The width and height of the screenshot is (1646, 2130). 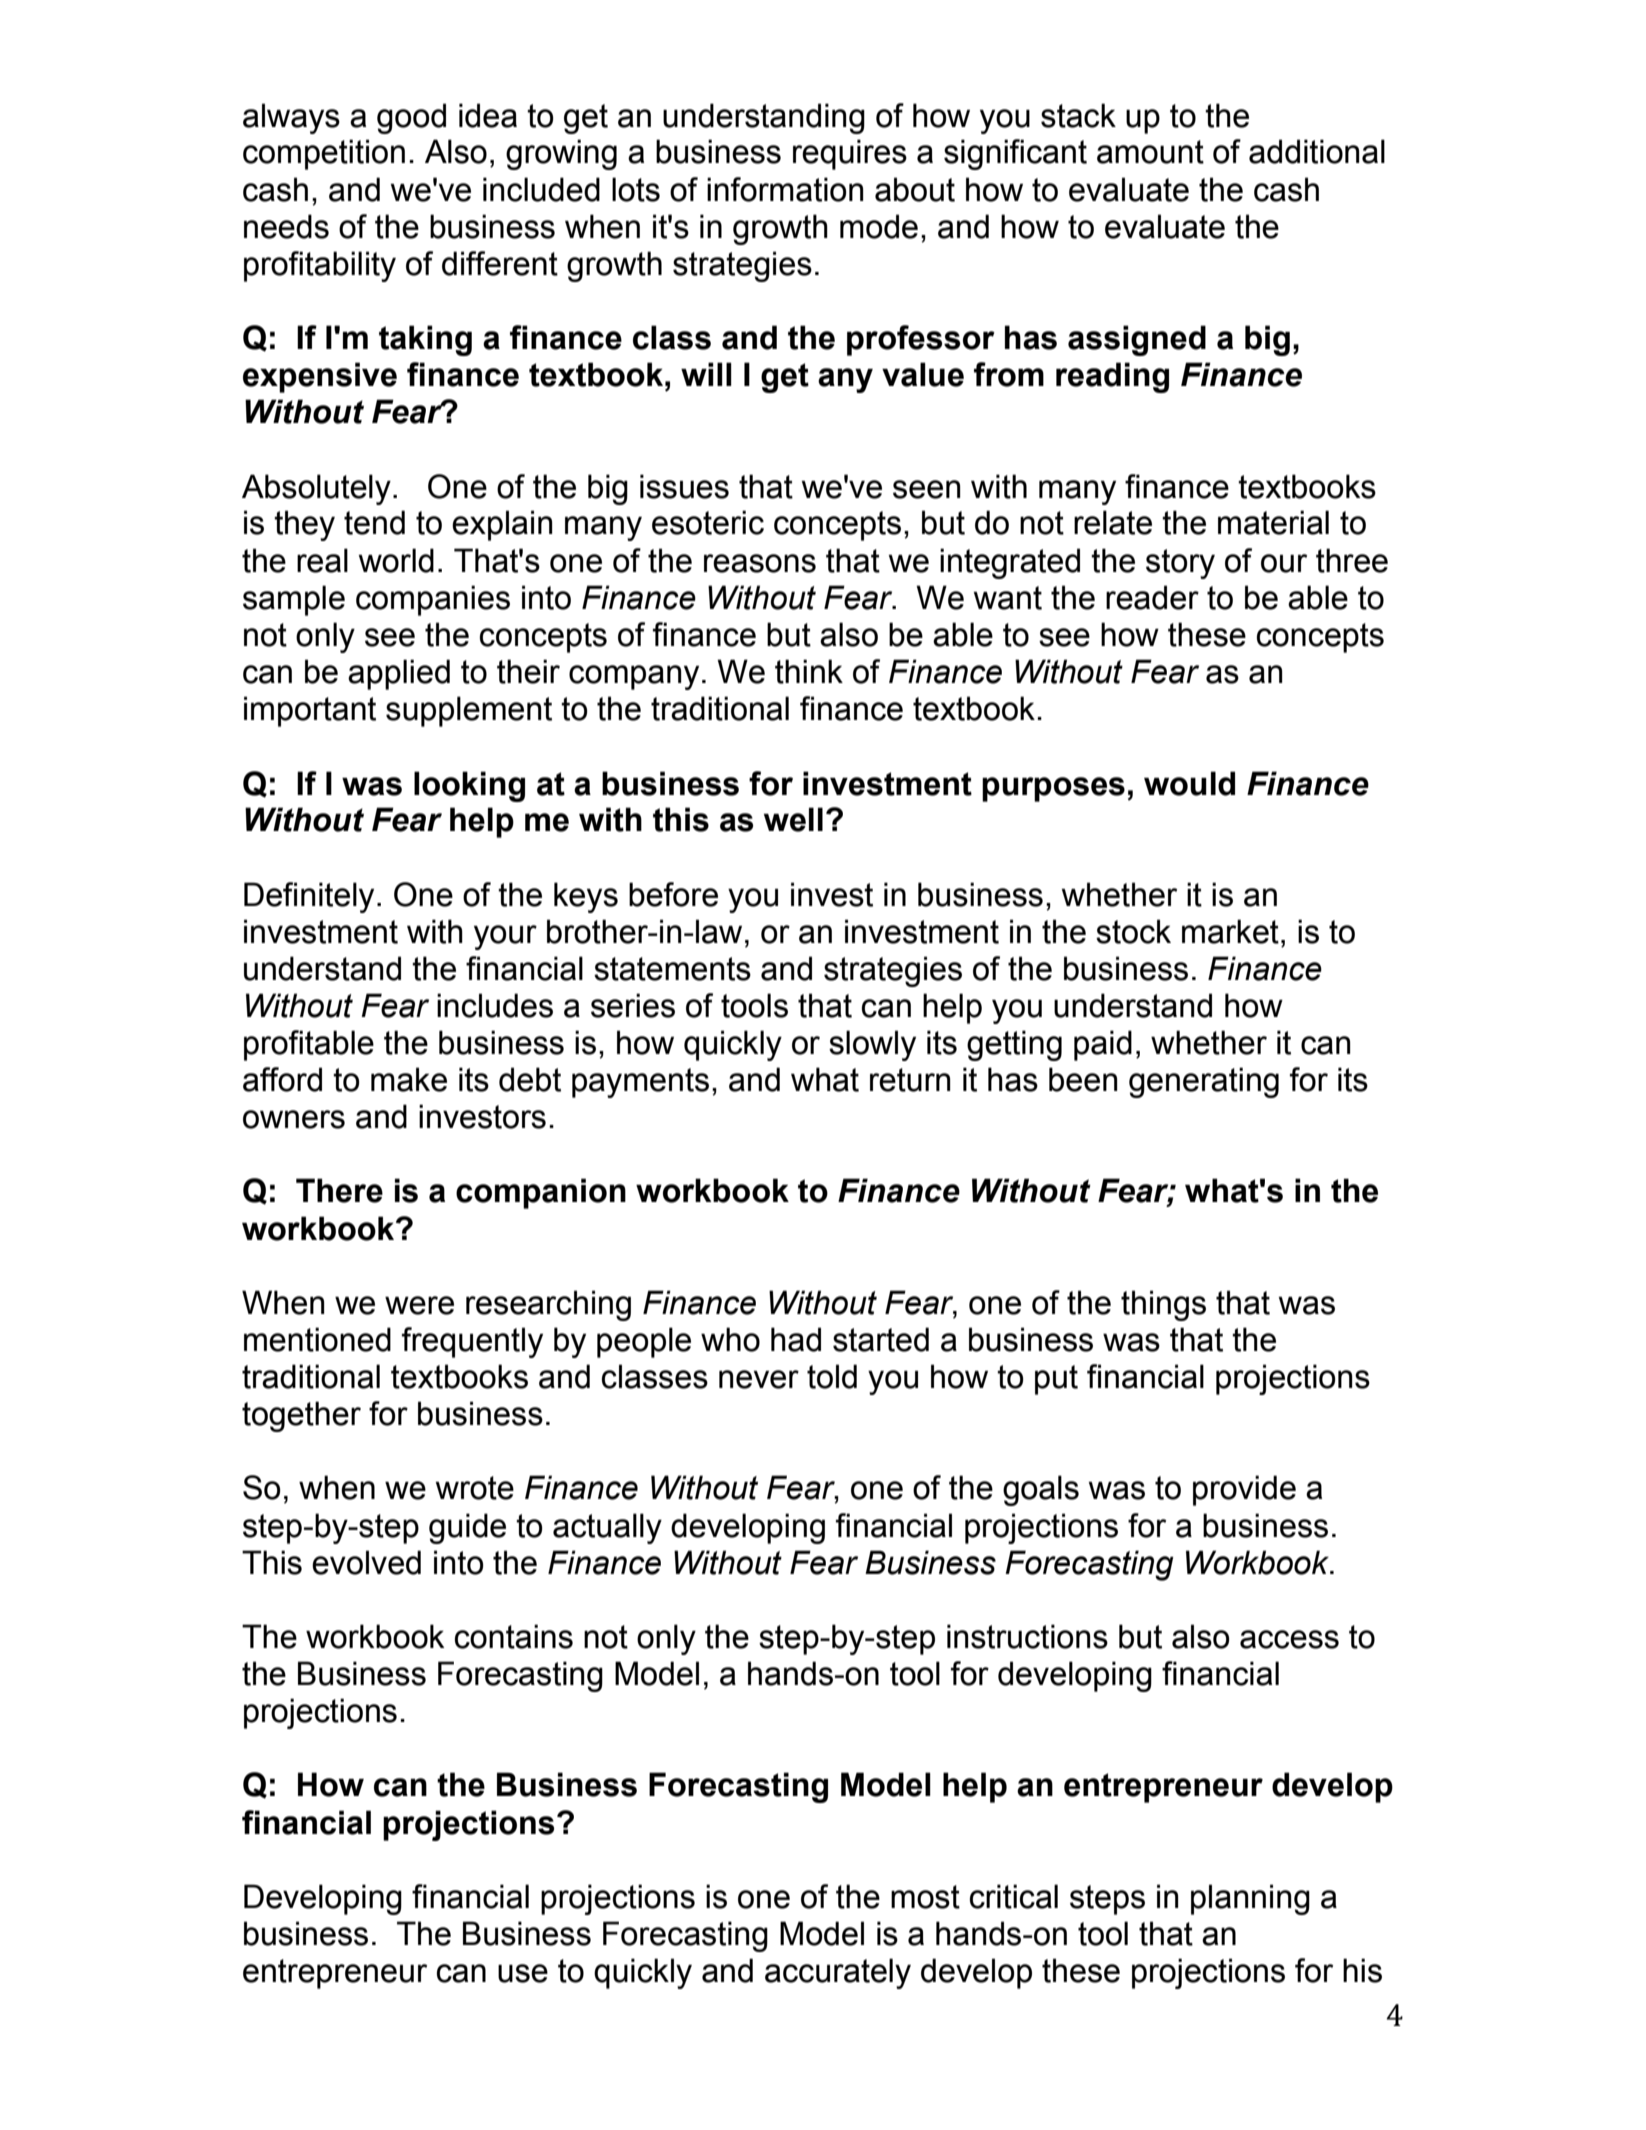 I want to click on companies, so click(x=433, y=600).
